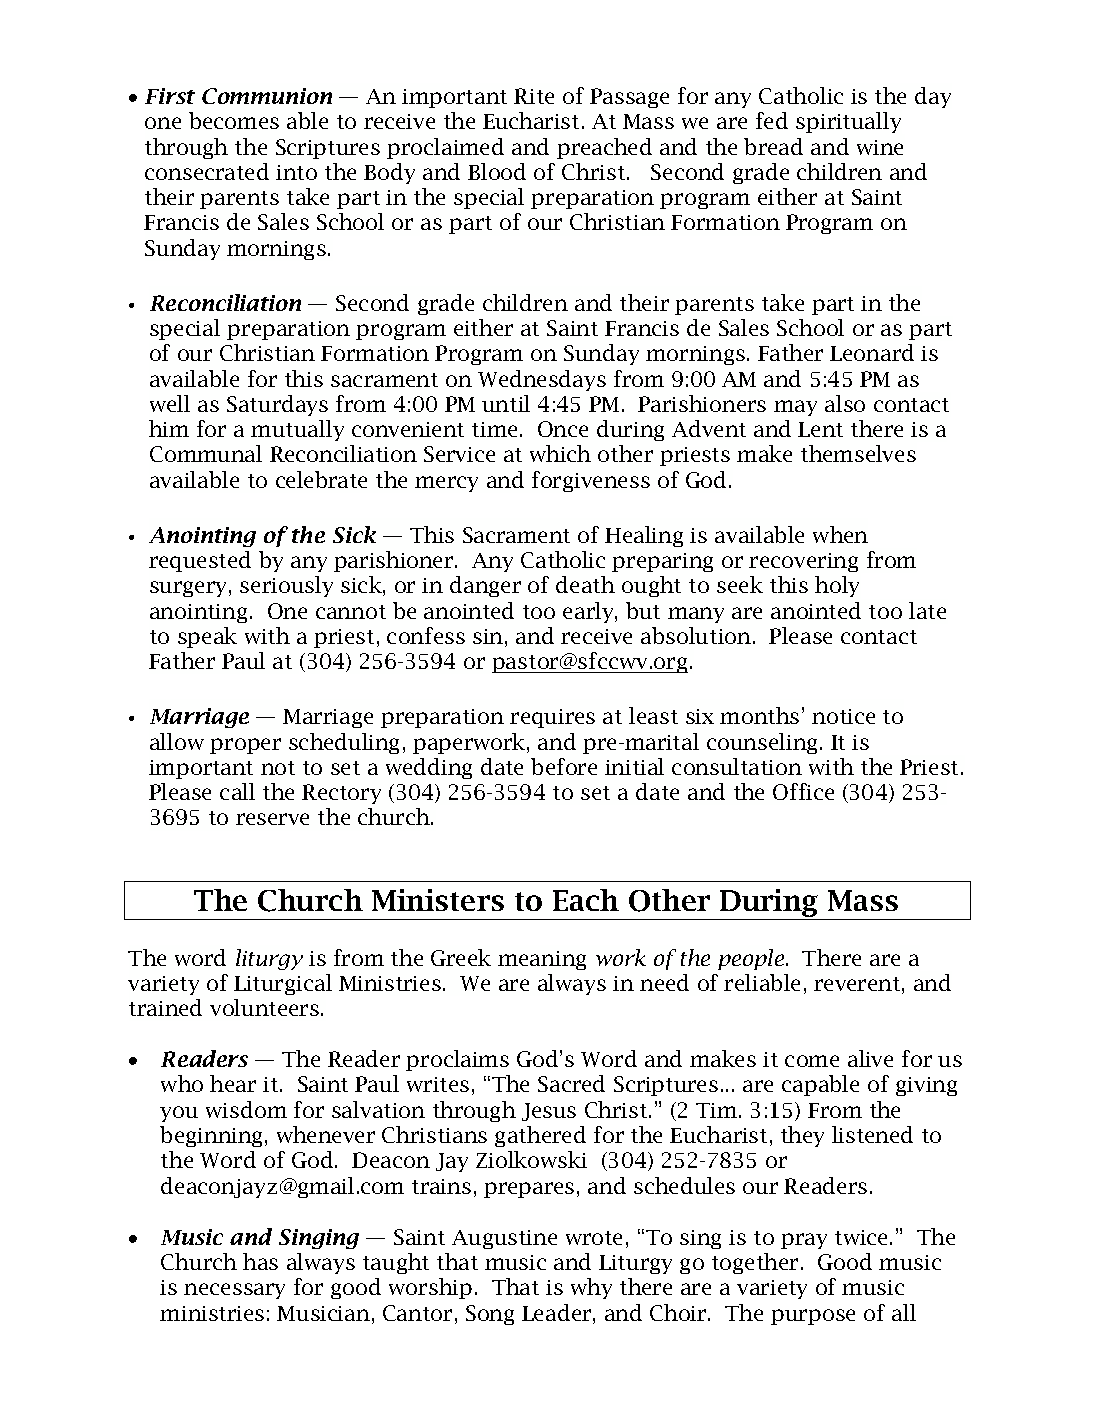  I want to click on requires, so click(552, 718).
